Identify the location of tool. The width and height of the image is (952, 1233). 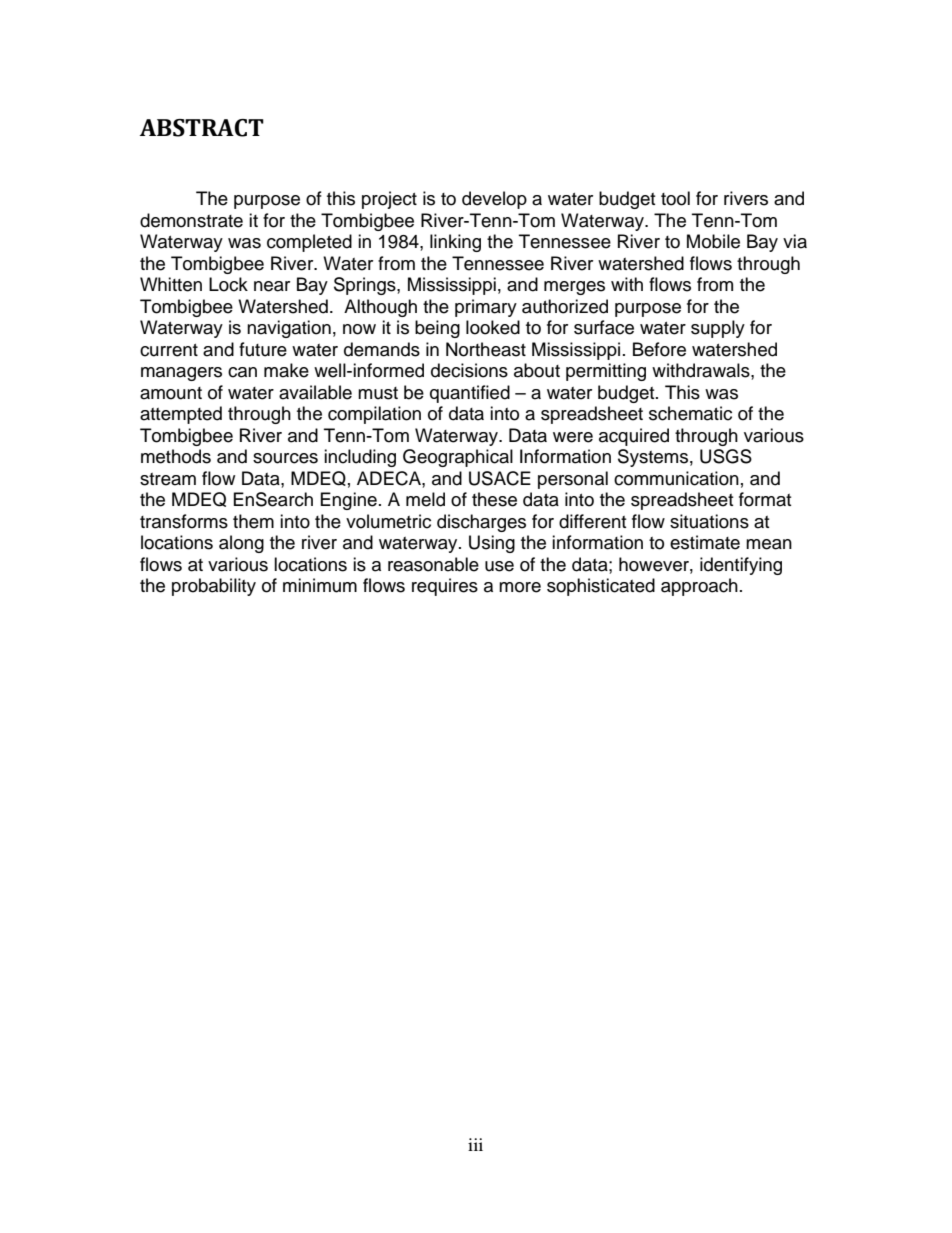
(675, 198).
